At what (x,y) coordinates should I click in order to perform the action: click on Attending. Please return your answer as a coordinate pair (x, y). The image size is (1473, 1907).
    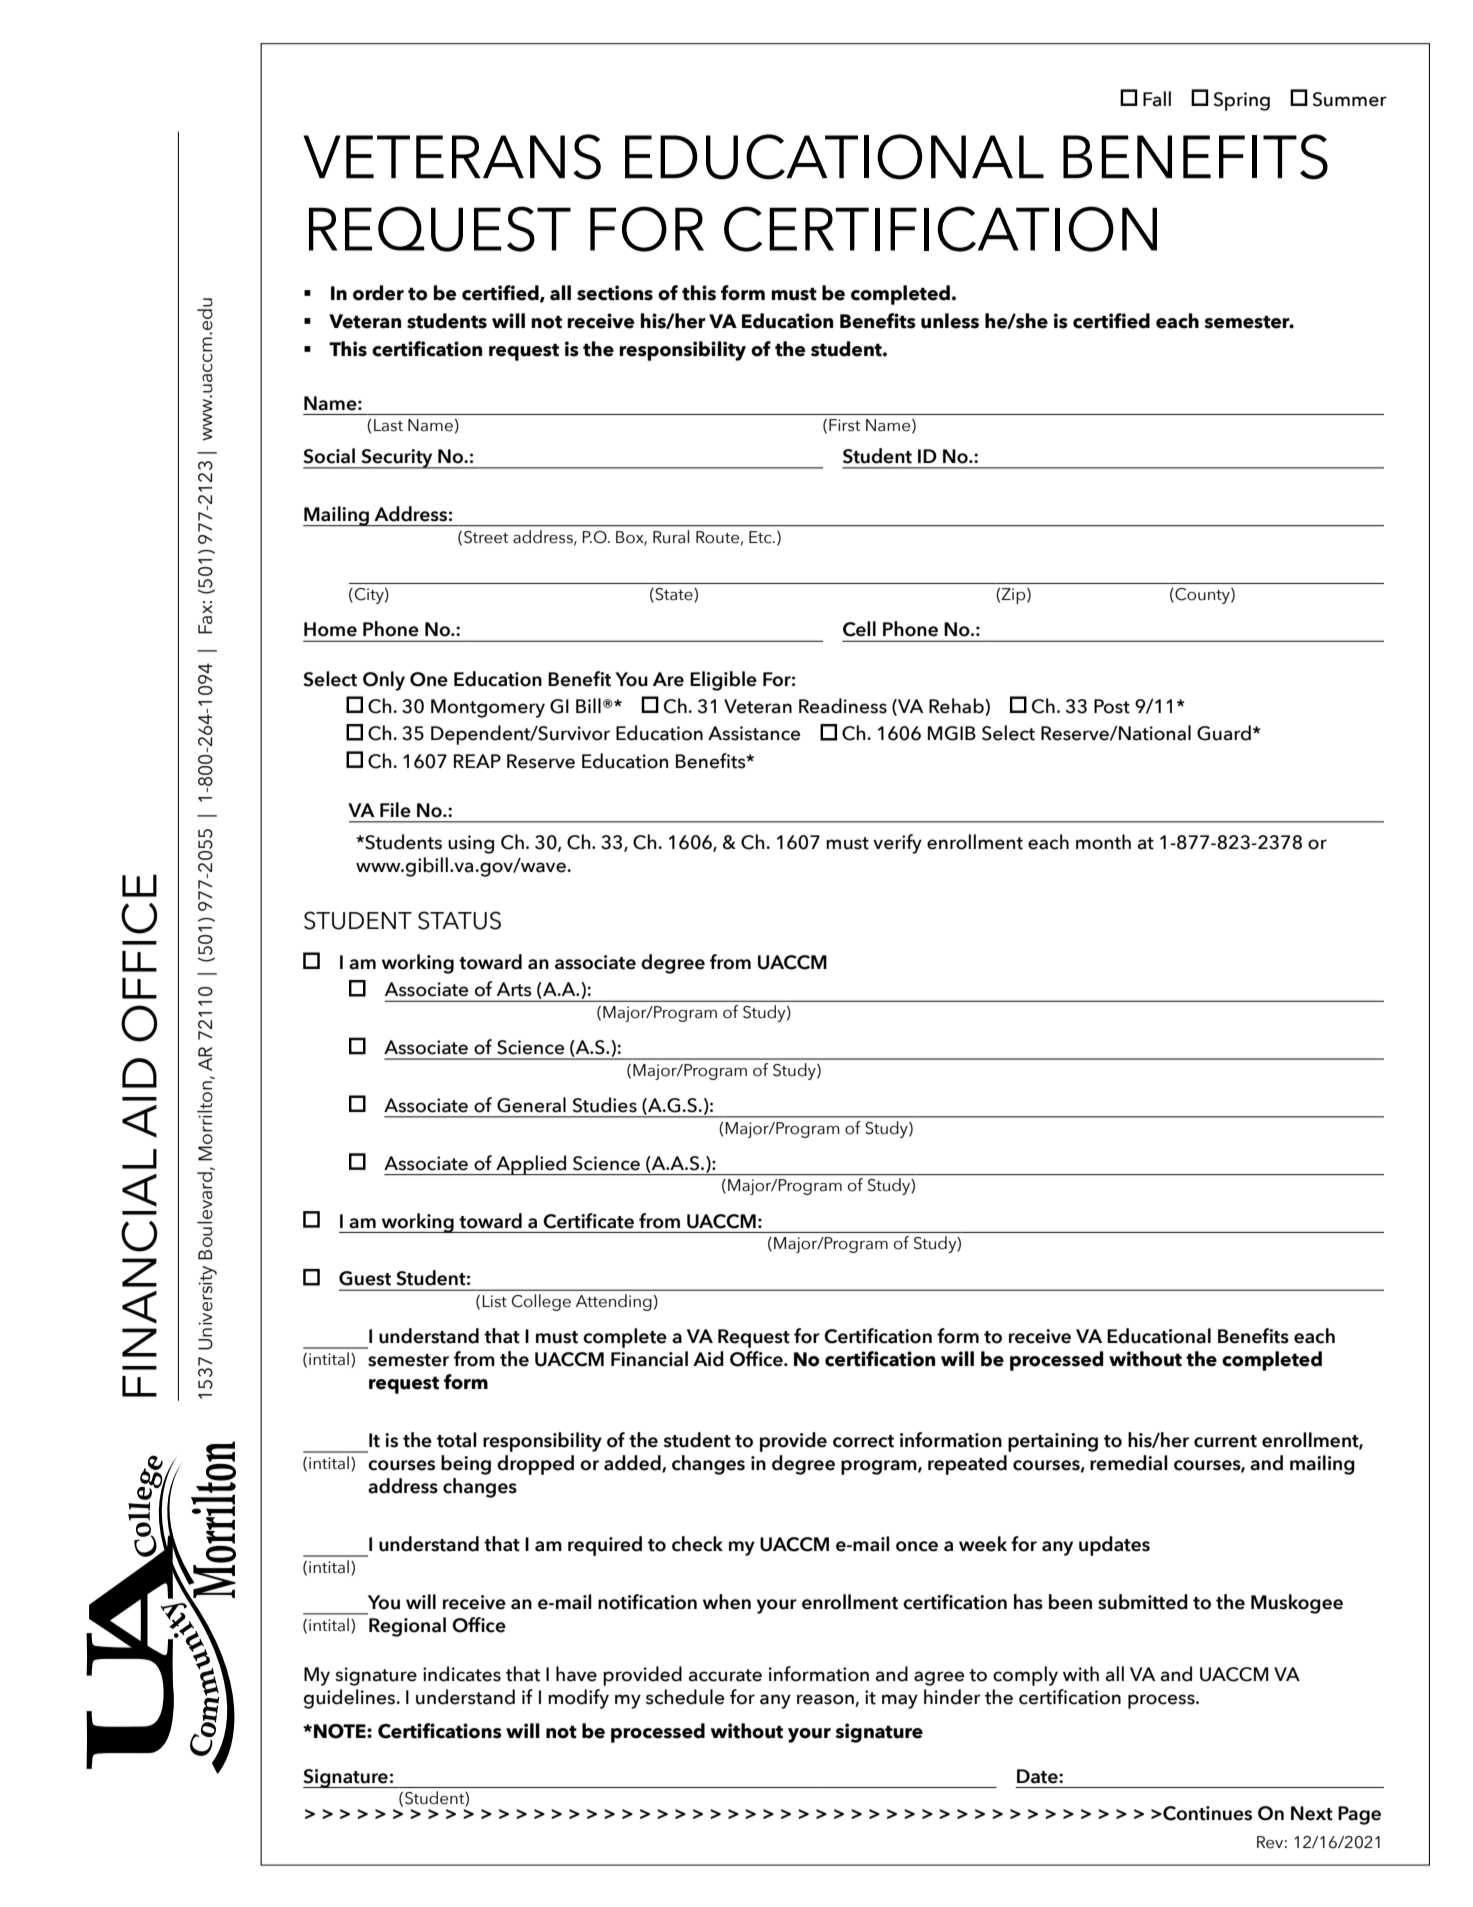
    Looking at the image, I should click on (614, 1302).
